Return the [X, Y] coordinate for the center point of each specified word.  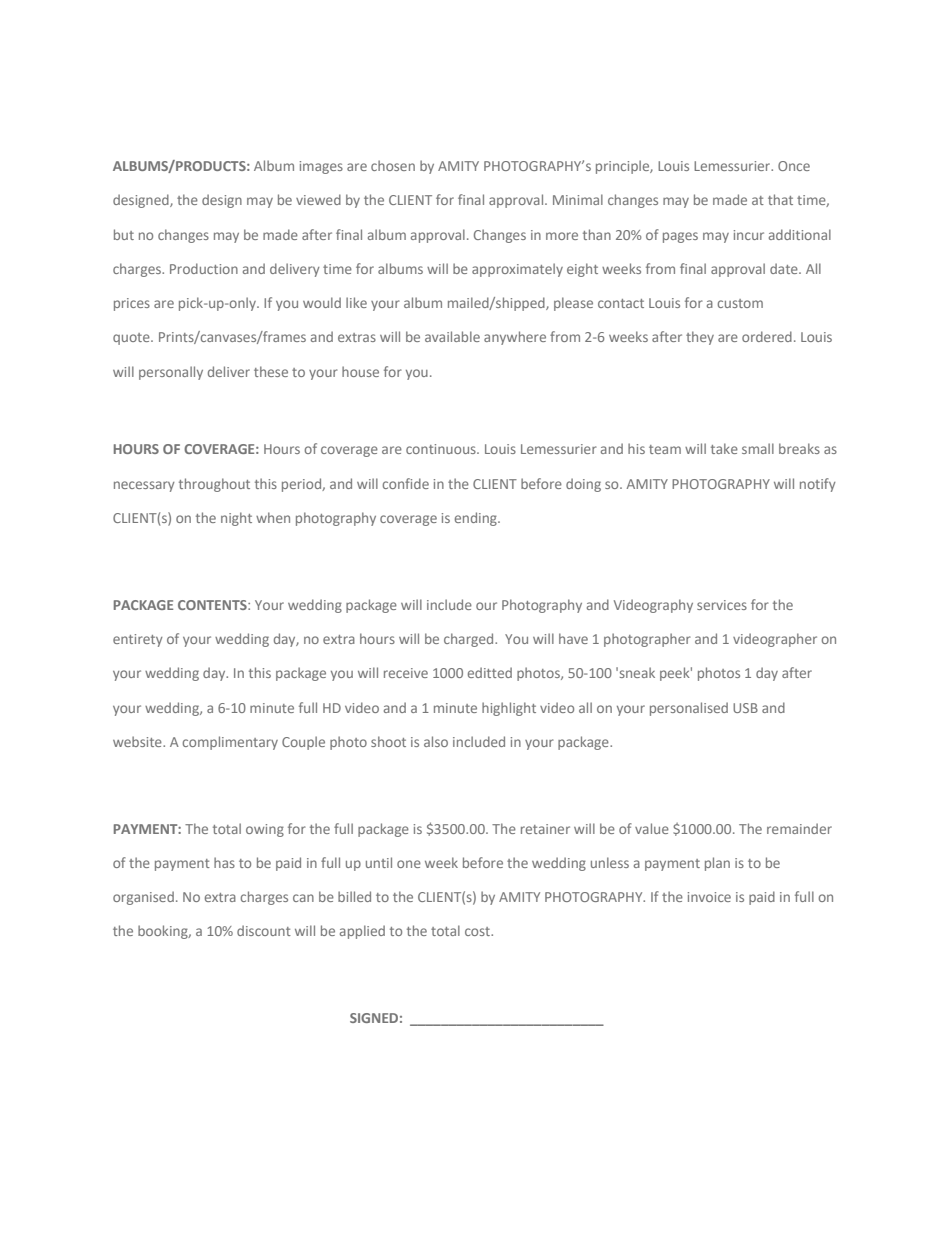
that [780, 199]
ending [477, 519]
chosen [393, 165]
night [236, 519]
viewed [318, 199]
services [722, 605]
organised [143, 898]
